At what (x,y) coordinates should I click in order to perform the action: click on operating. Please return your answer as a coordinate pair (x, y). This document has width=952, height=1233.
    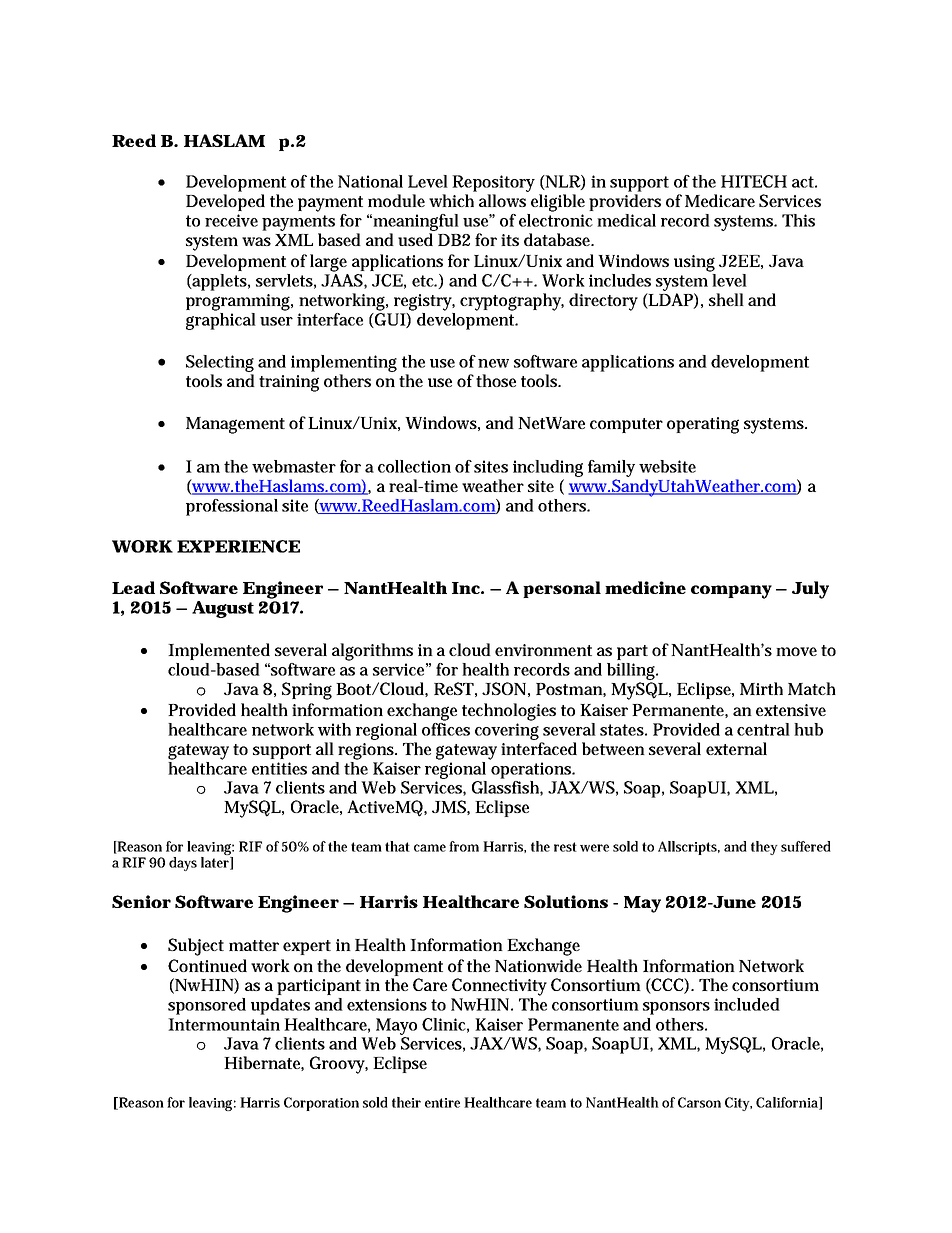
    Looking at the image, I should click on (703, 425).
